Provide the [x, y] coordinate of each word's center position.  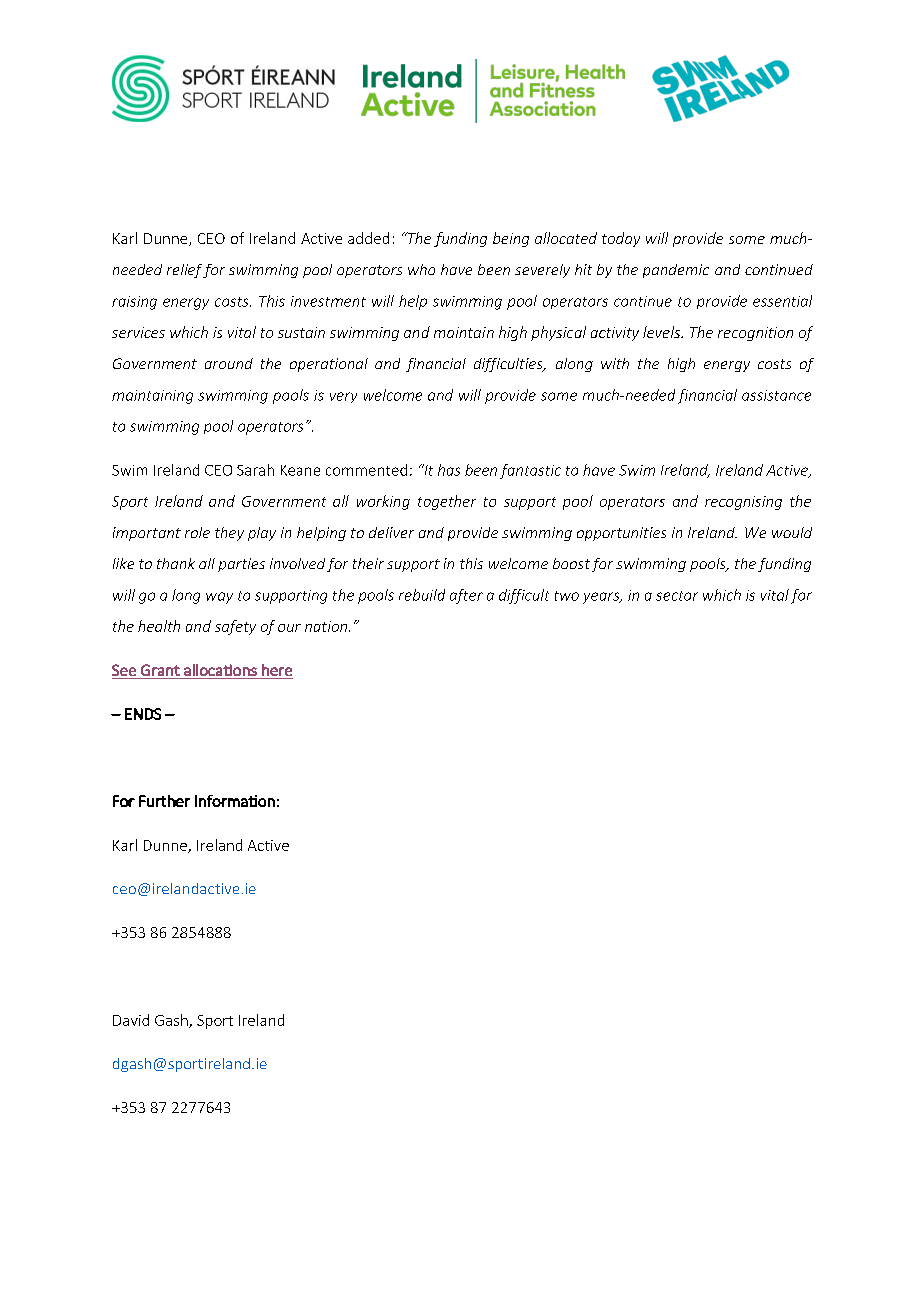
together [447, 502]
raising [134, 303]
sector [677, 596]
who [421, 269]
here [277, 670]
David [131, 1020]
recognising [743, 503]
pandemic [676, 271]
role [197, 532]
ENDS [143, 714]
